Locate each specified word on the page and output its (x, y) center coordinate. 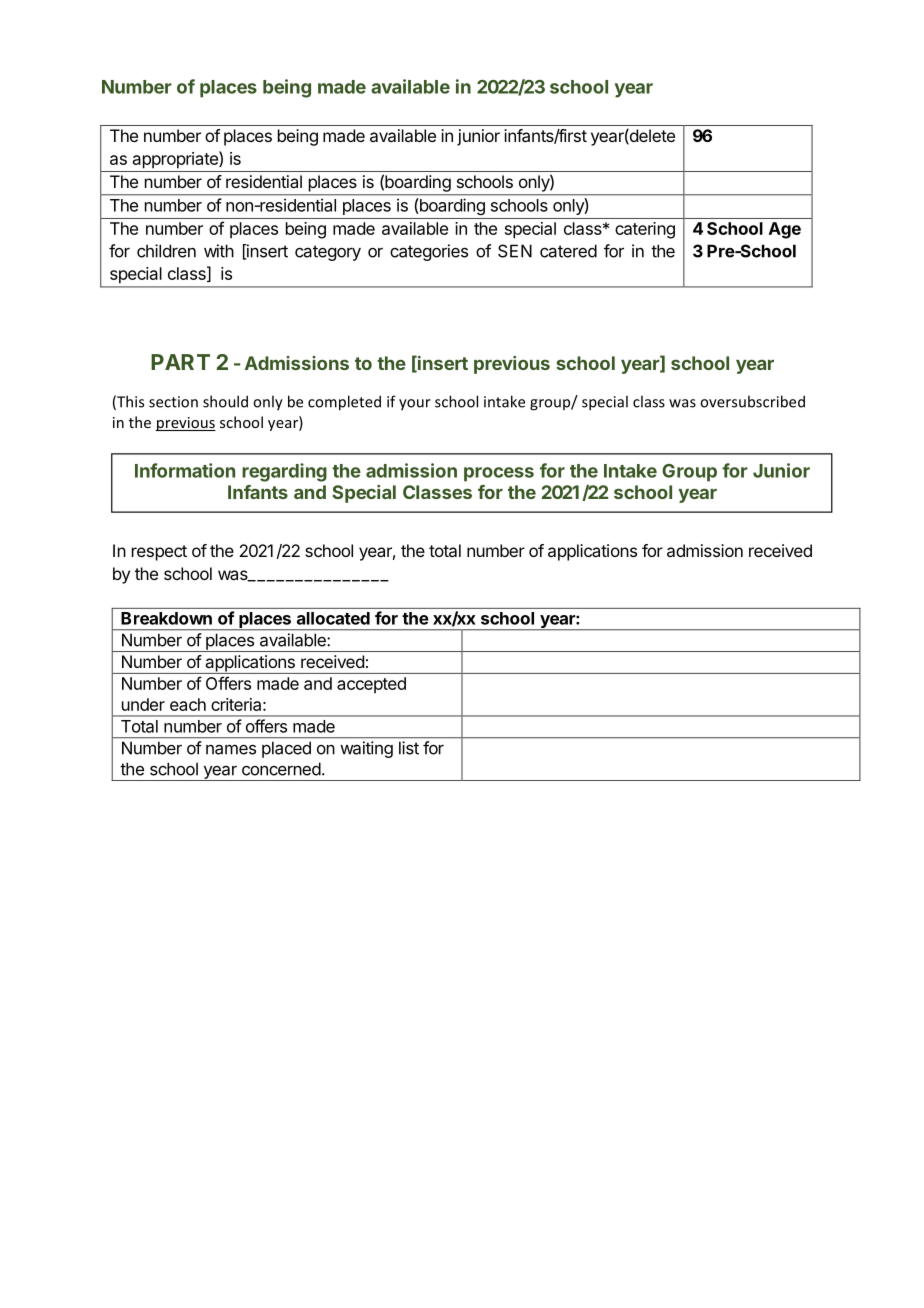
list (409, 748)
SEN (515, 251)
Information (185, 470)
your (415, 405)
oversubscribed (752, 401)
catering (645, 230)
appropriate (176, 160)
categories (429, 252)
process (499, 474)
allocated (333, 618)
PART (180, 362)
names (231, 749)
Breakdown (166, 618)
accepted (371, 685)
